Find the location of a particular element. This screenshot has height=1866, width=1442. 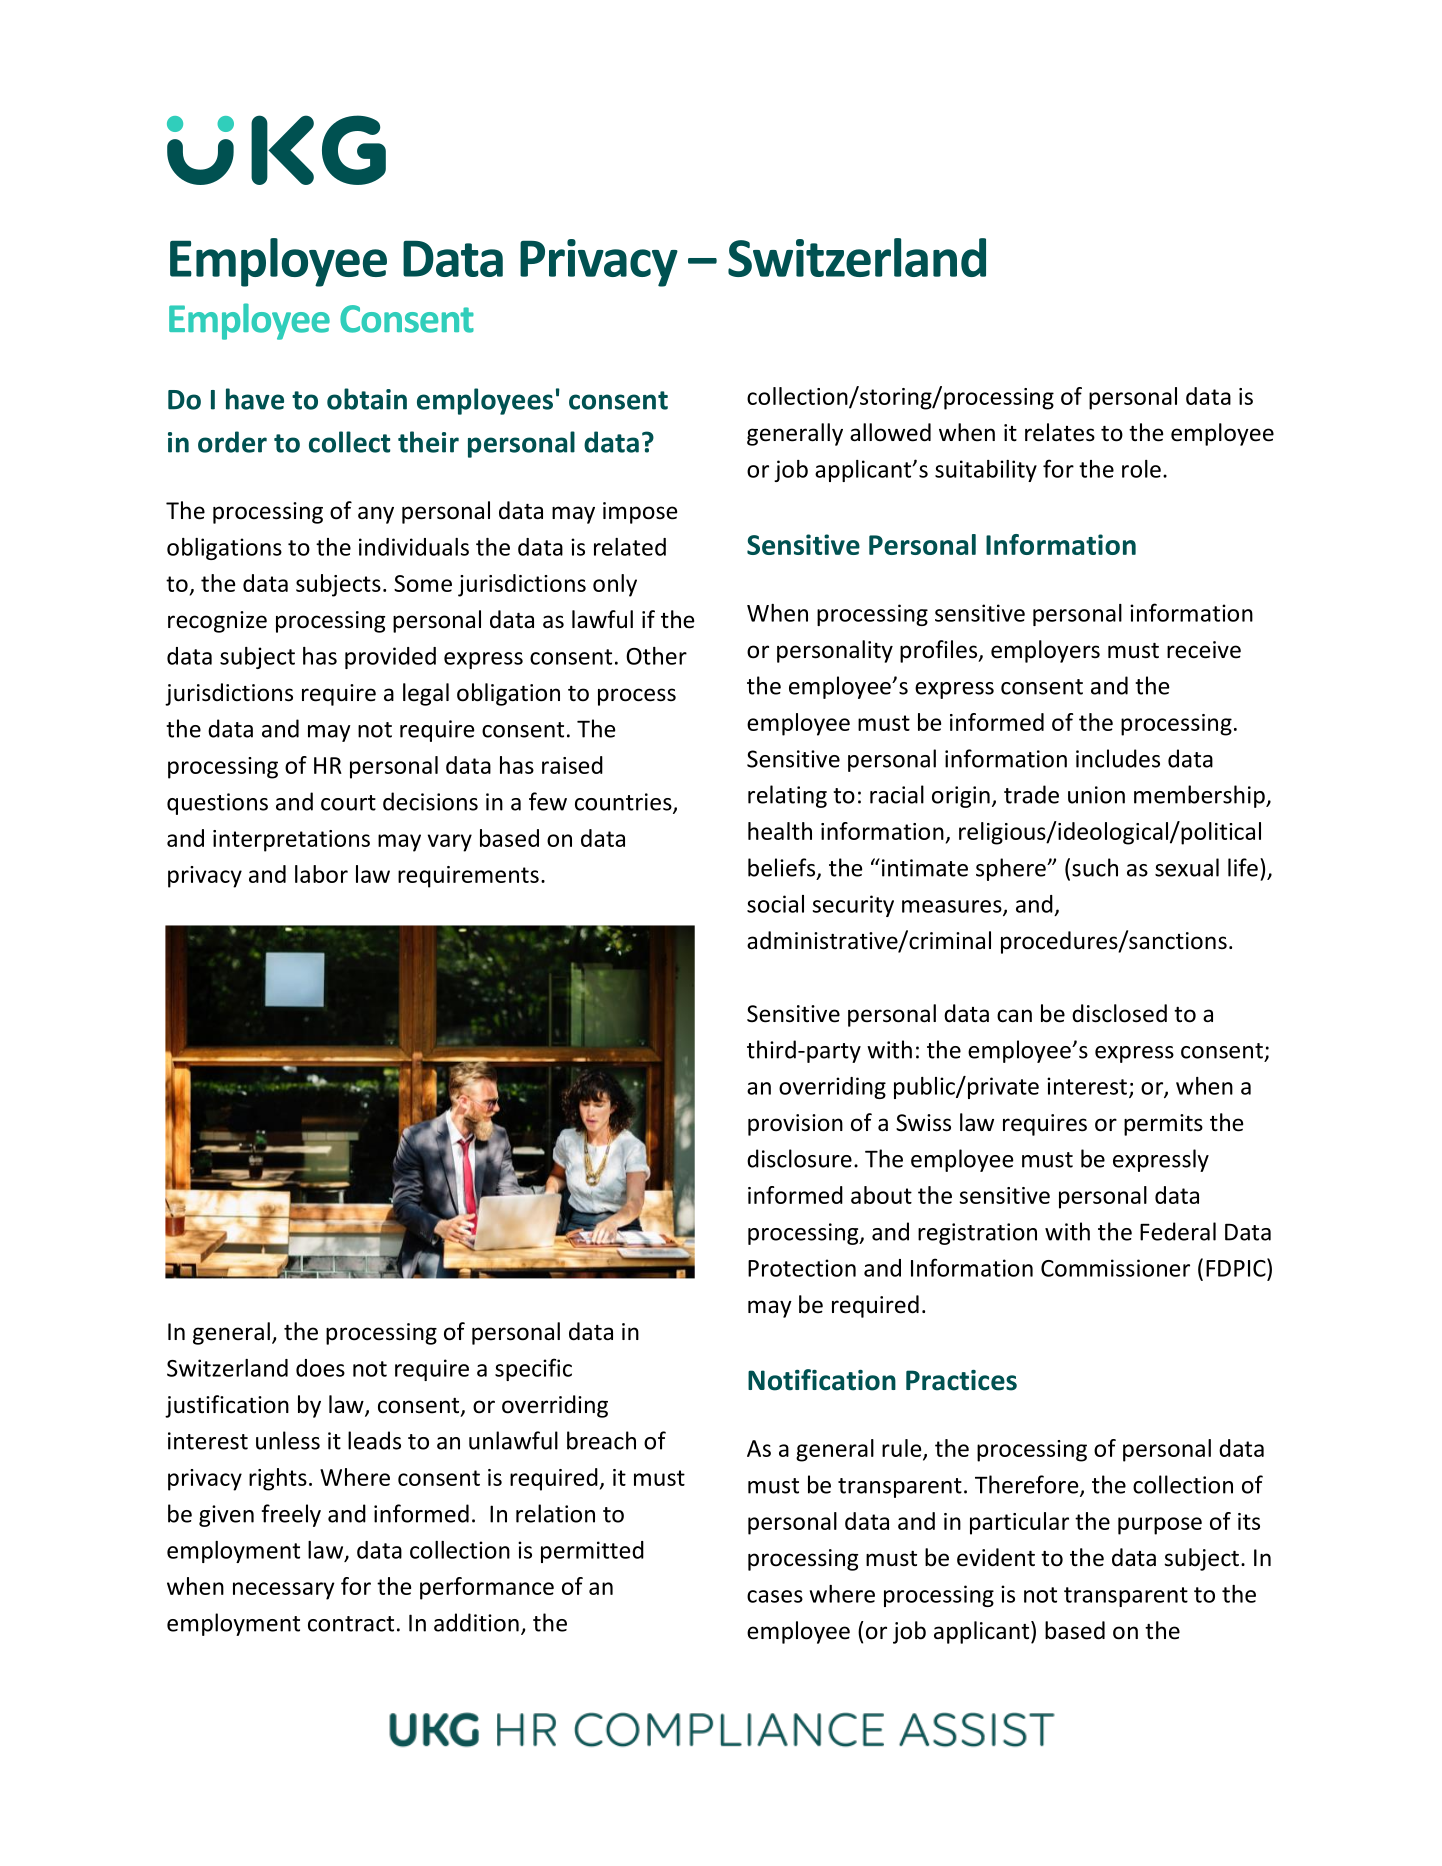

necessary is located at coordinates (284, 1591).
